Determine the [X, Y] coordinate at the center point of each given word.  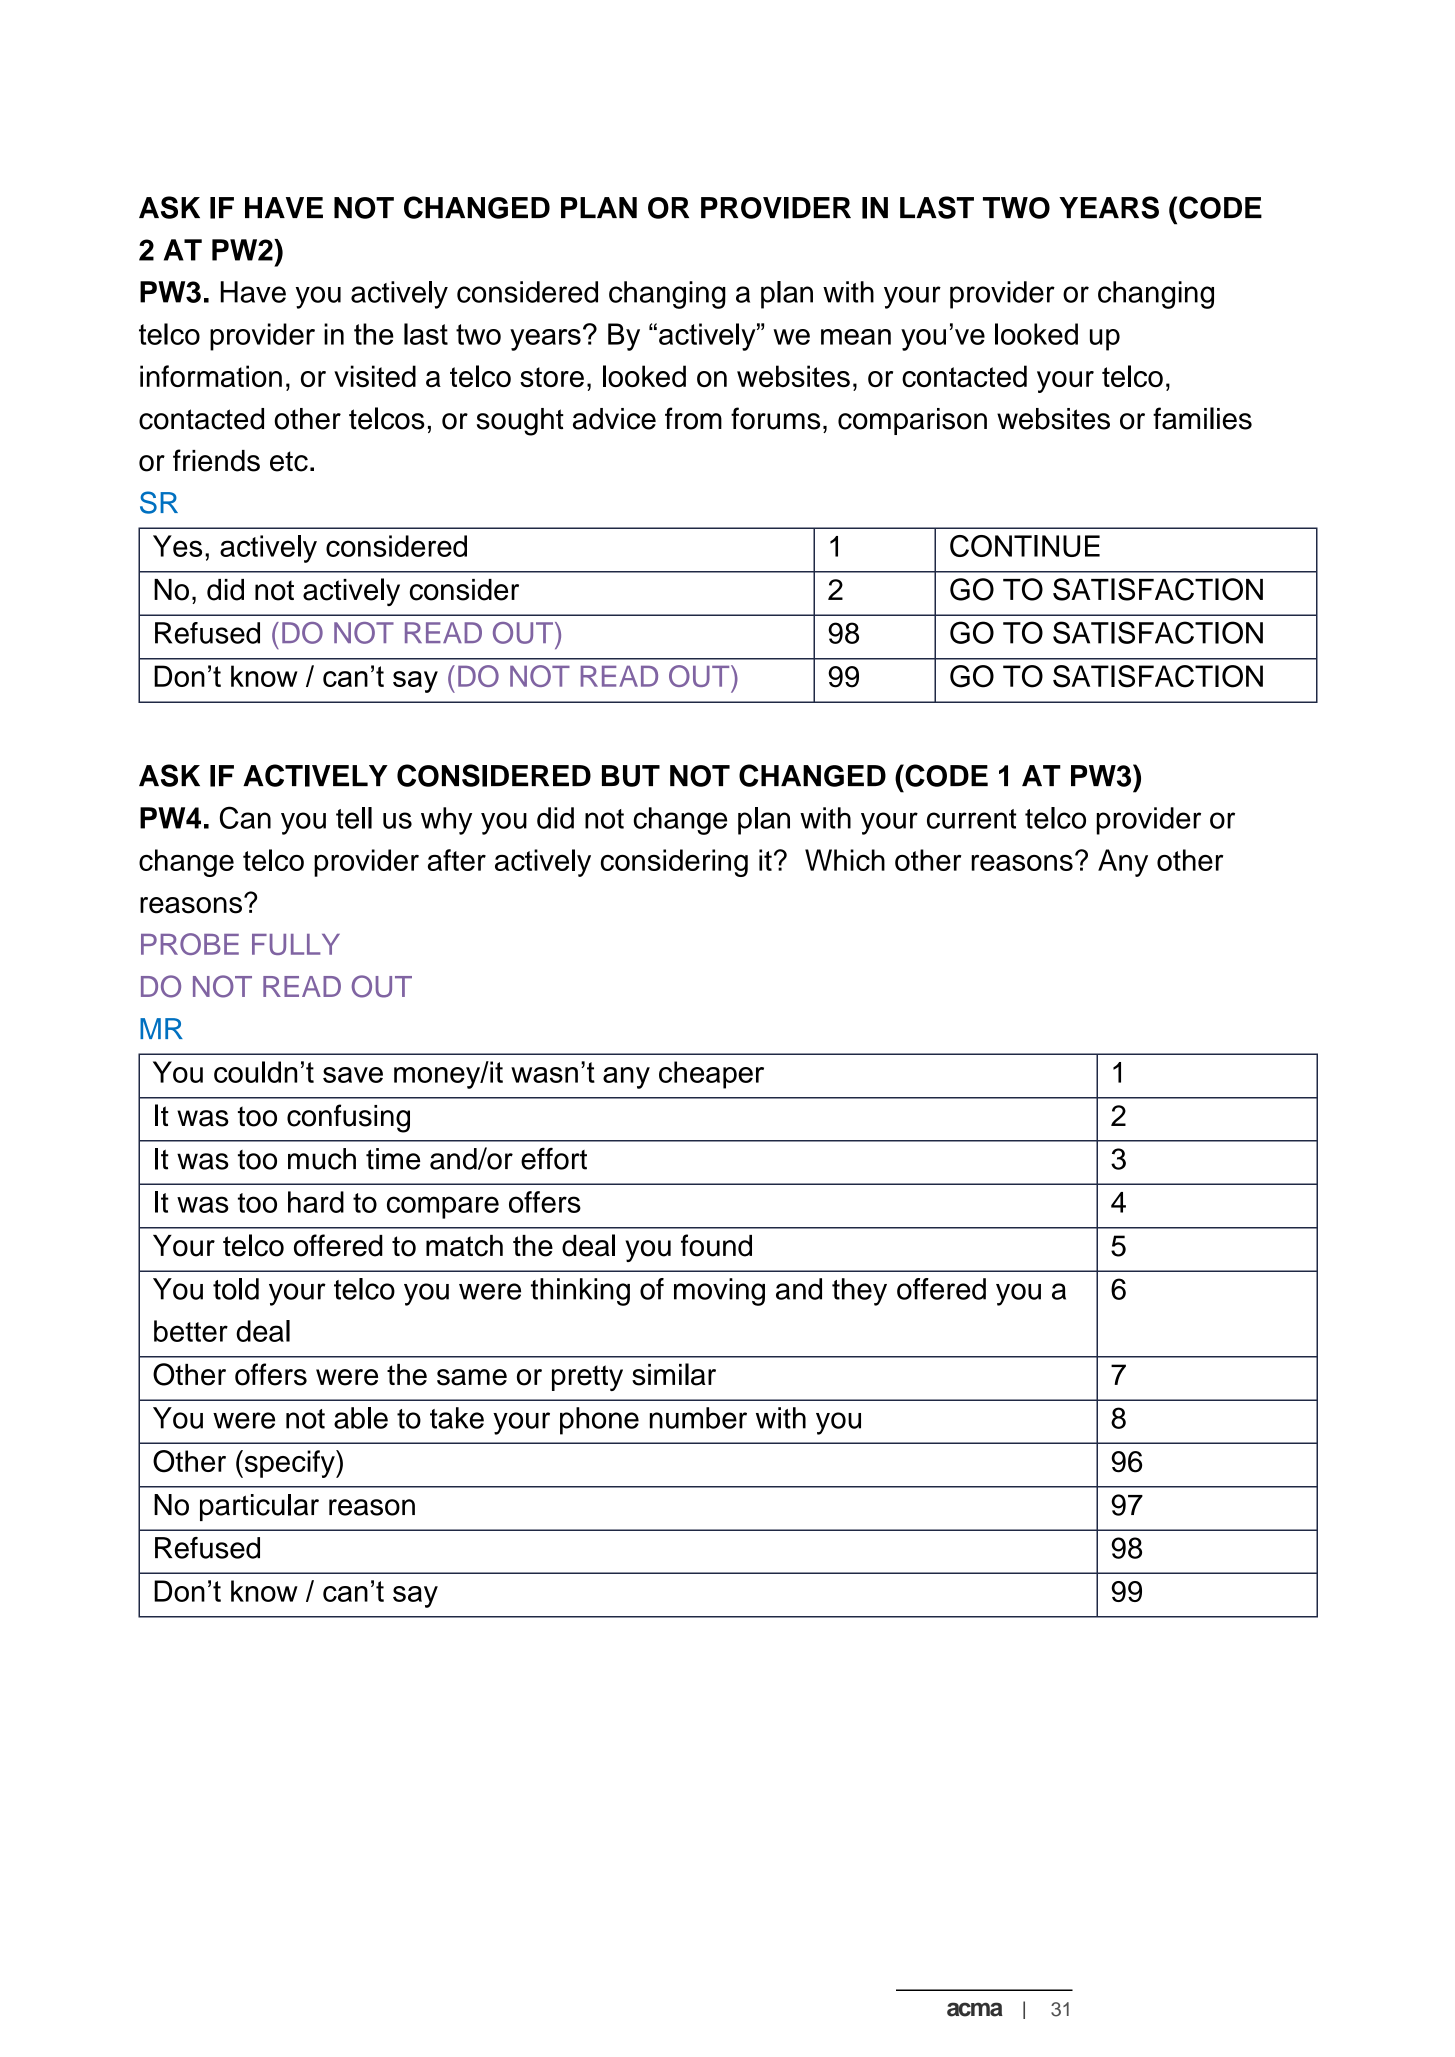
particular [259, 1507]
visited [375, 376]
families [1202, 418]
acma [975, 2009]
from [693, 418]
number [698, 1418]
